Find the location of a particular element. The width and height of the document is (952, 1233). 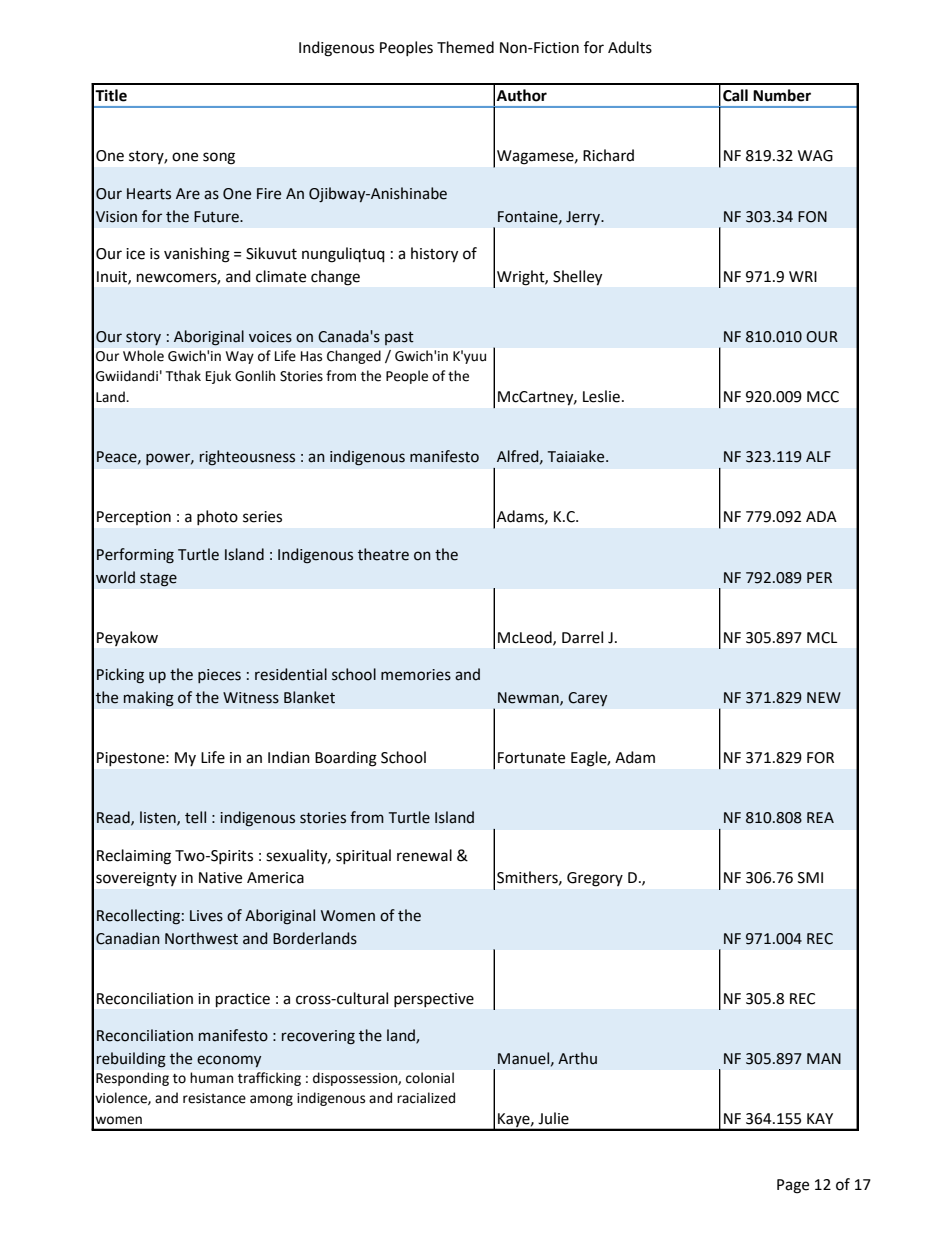

resistance is located at coordinates (214, 1098).
